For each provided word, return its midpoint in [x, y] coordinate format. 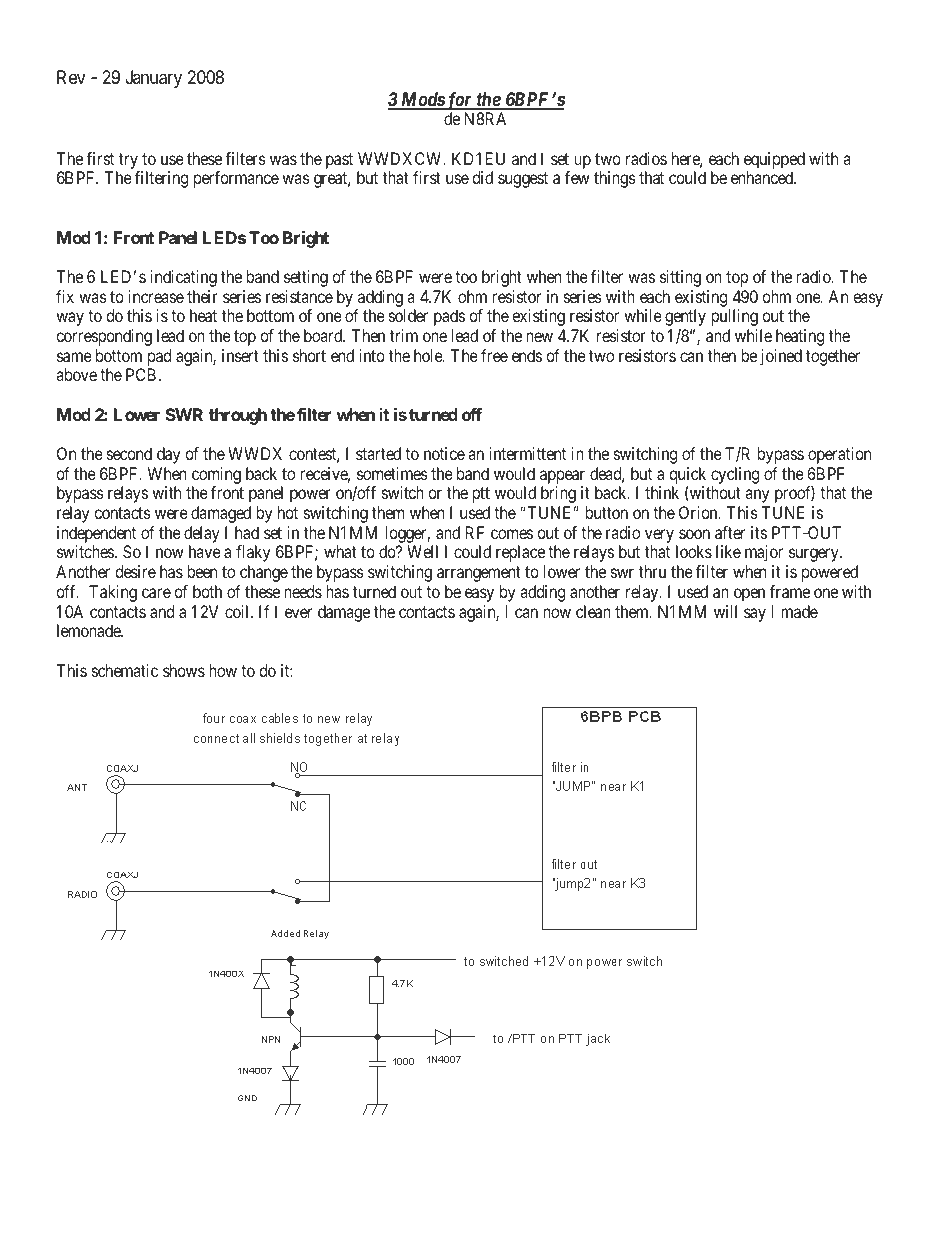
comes [512, 534]
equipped [774, 160]
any [757, 496]
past [339, 161]
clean [593, 611]
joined [781, 357]
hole [429, 355]
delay [202, 536]
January [154, 79]
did [482, 177]
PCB [141, 374]
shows [184, 670]
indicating [184, 278]
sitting [680, 278]
